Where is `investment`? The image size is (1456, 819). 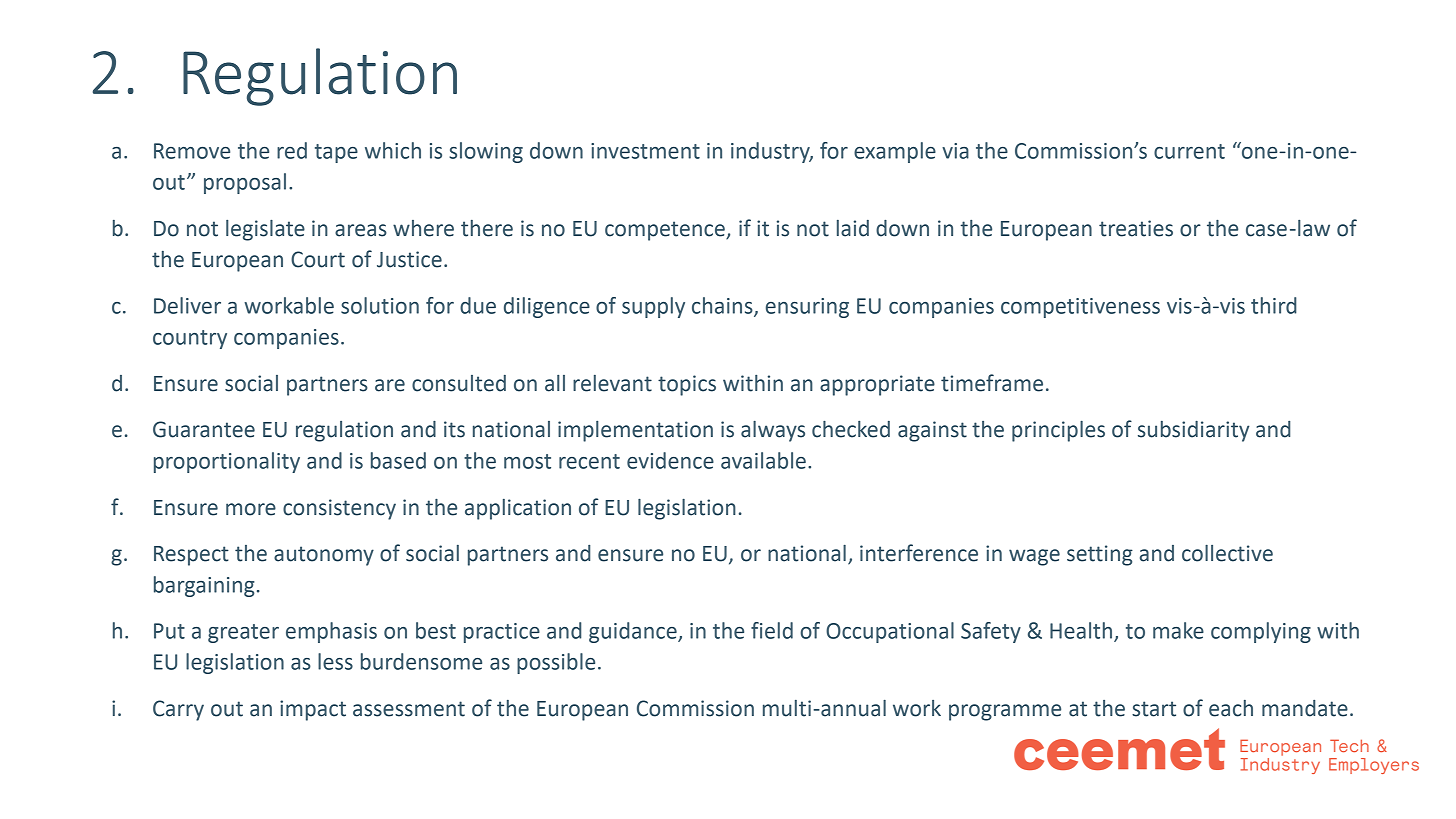 investment is located at coordinates (645, 151).
